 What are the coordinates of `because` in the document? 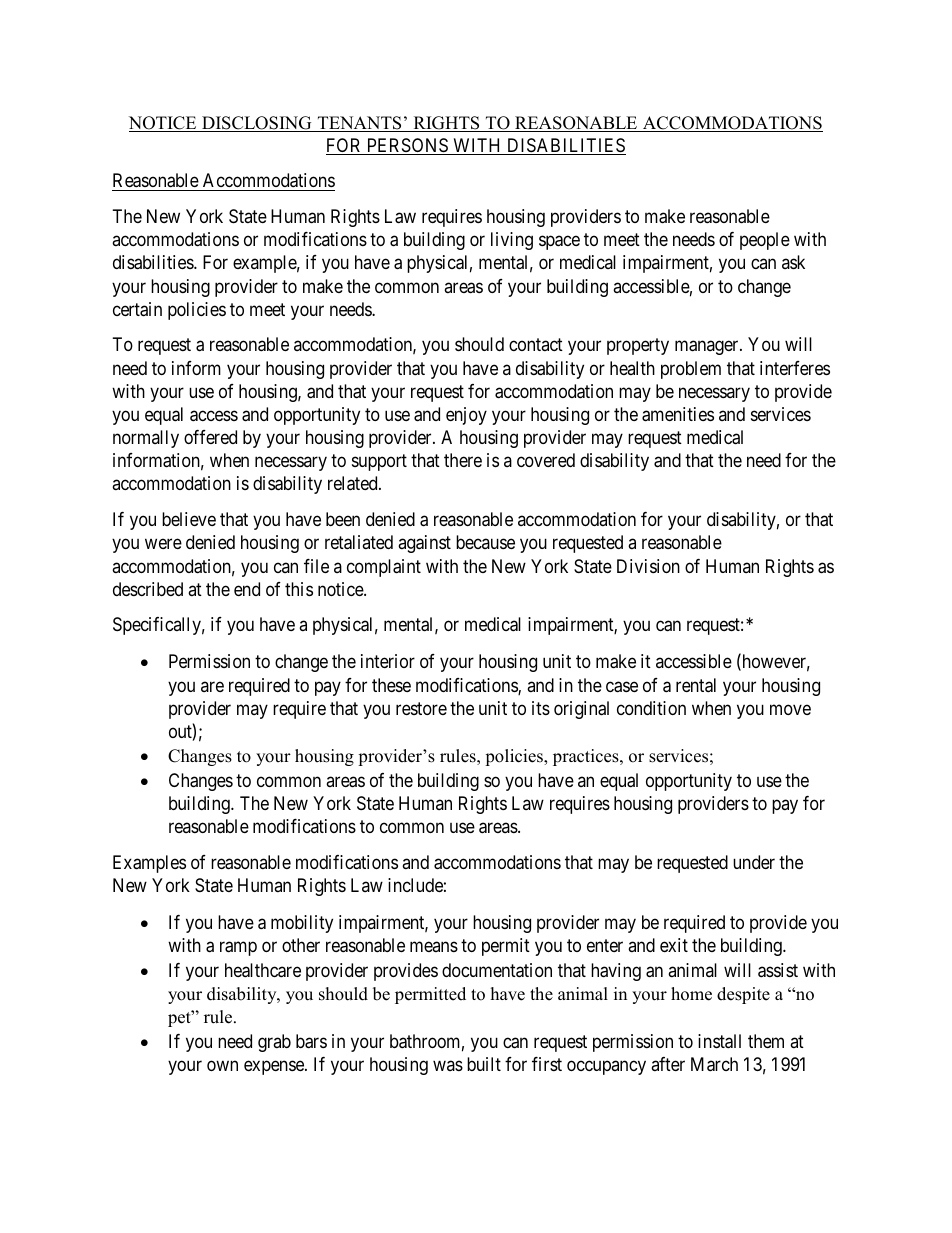 It's located at (485, 542).
